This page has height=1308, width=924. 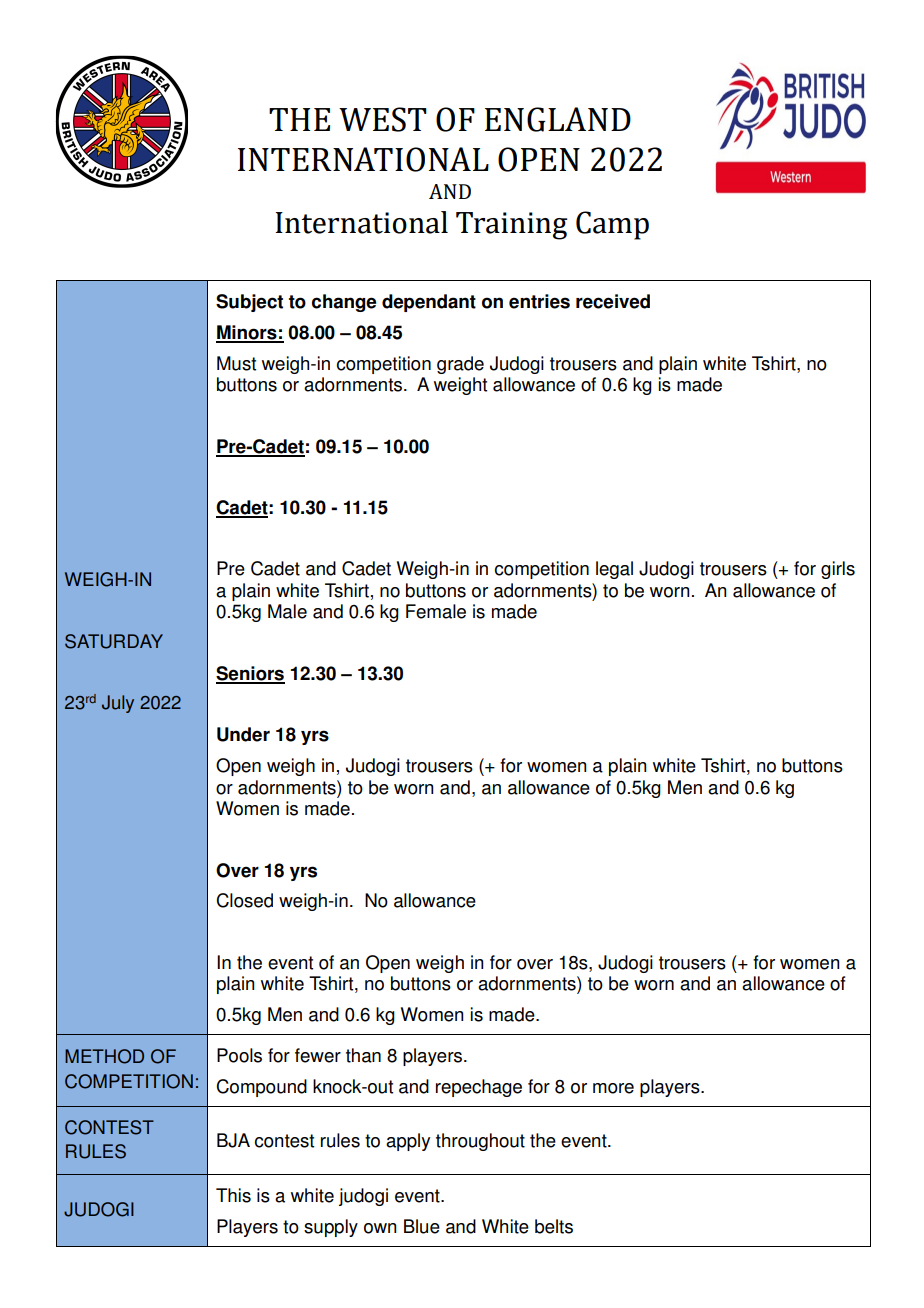 What do you see at coordinates (838, 570) in the page?
I see `girls` at bounding box center [838, 570].
